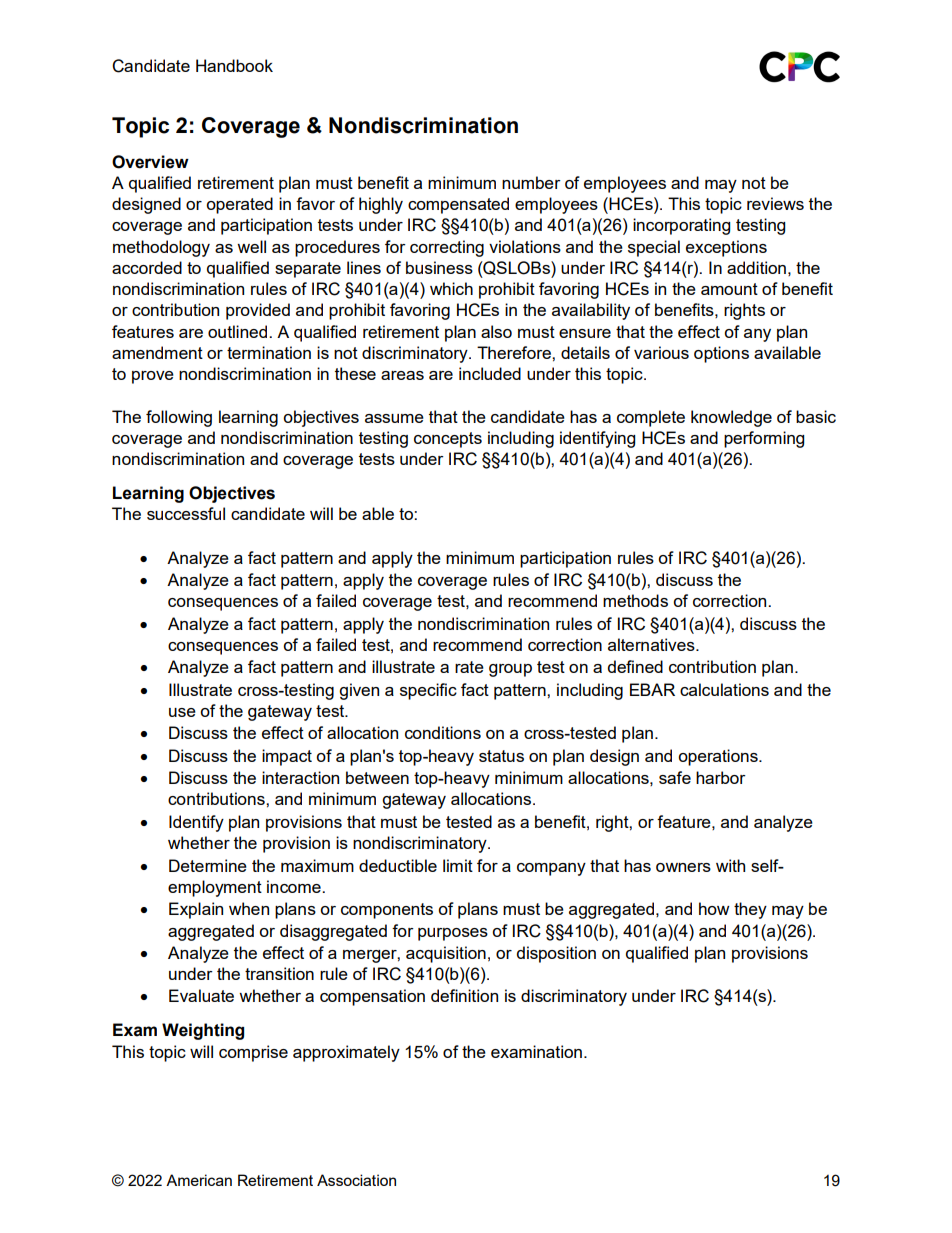  I want to click on reviews, so click(775, 203).
